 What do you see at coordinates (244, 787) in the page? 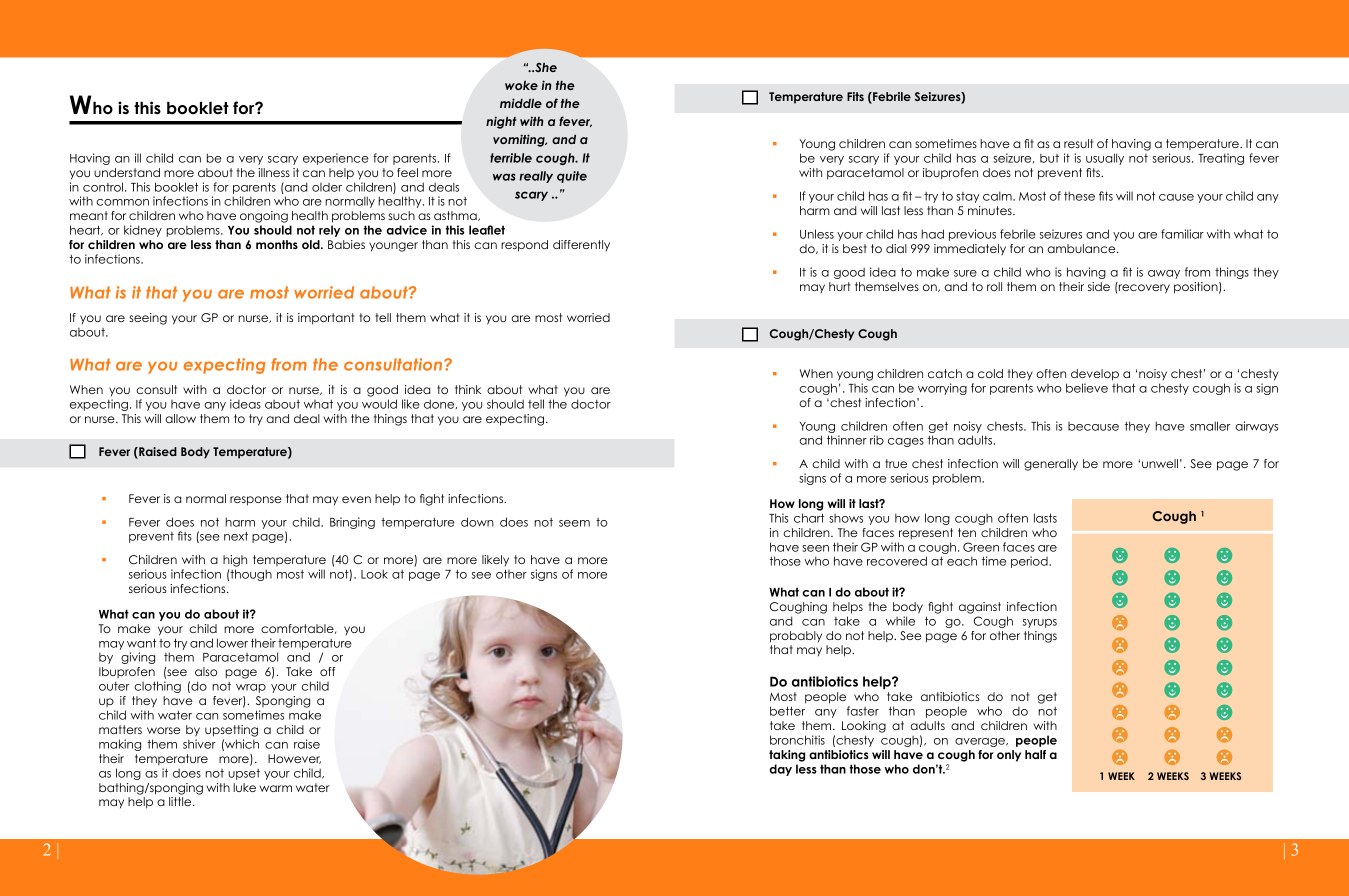
I see `luke` at bounding box center [244, 787].
